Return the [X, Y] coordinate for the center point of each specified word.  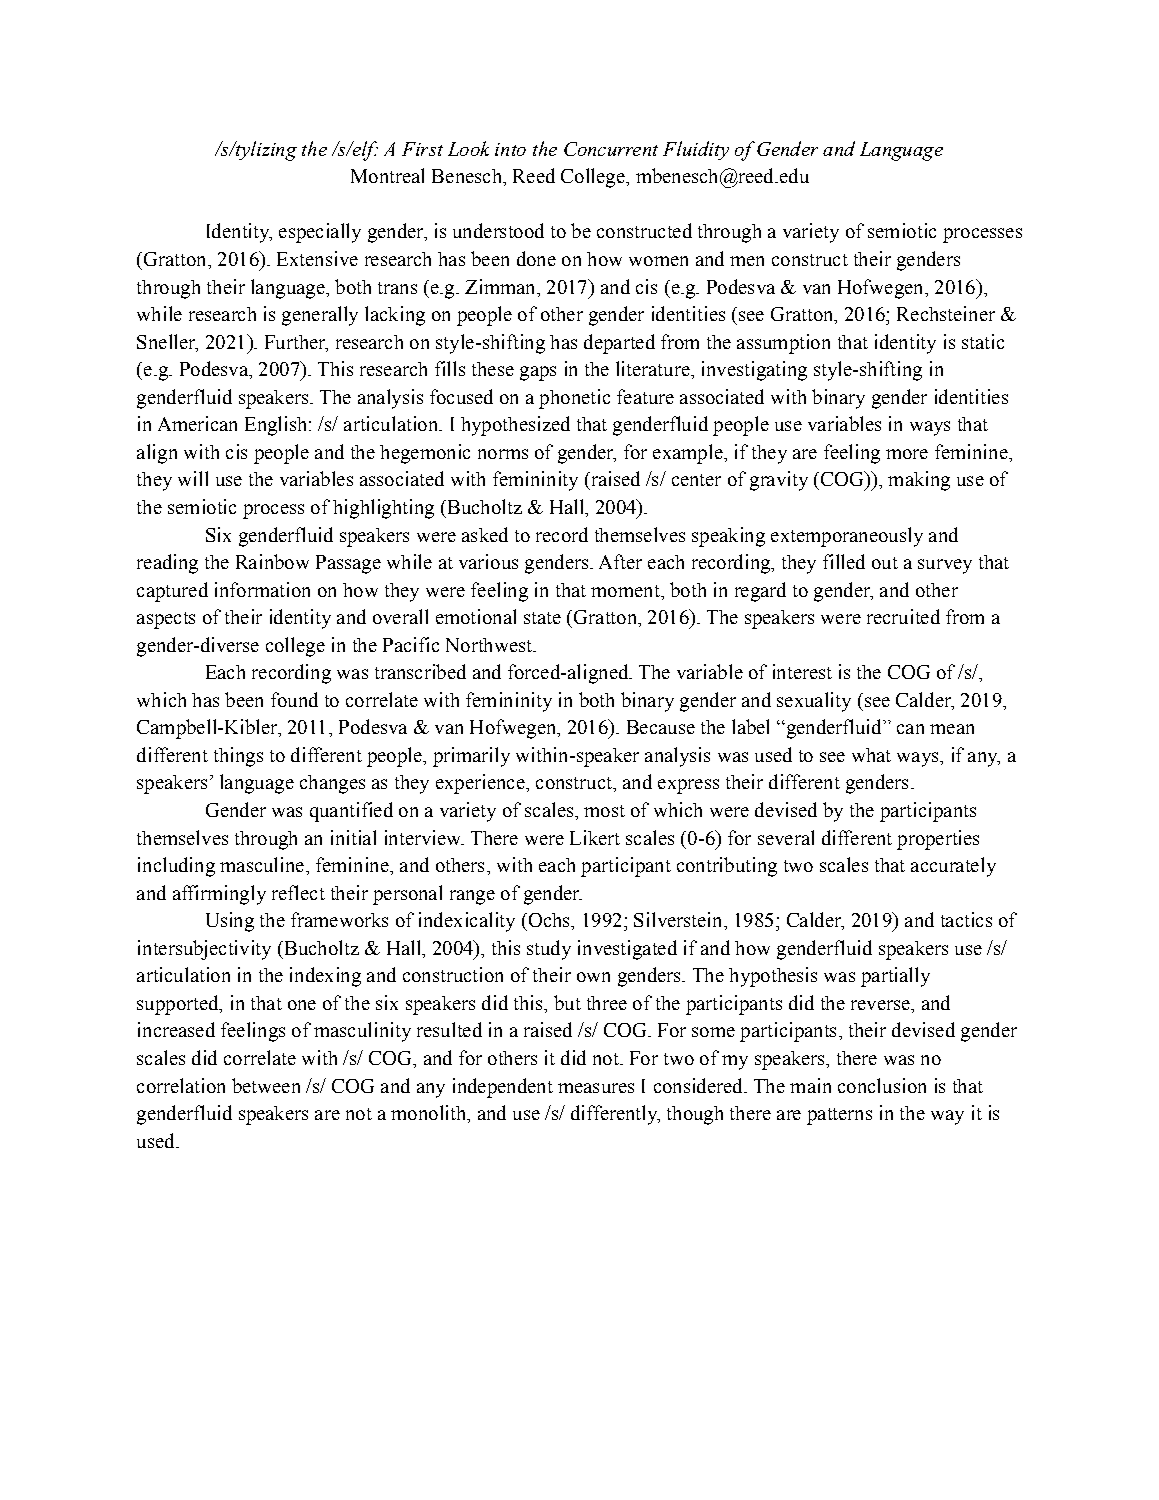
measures [596, 1088]
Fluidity [696, 150]
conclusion [882, 1085]
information [262, 589]
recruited [903, 616]
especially [320, 233]
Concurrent [611, 149]
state [542, 618]
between [266, 1085]
